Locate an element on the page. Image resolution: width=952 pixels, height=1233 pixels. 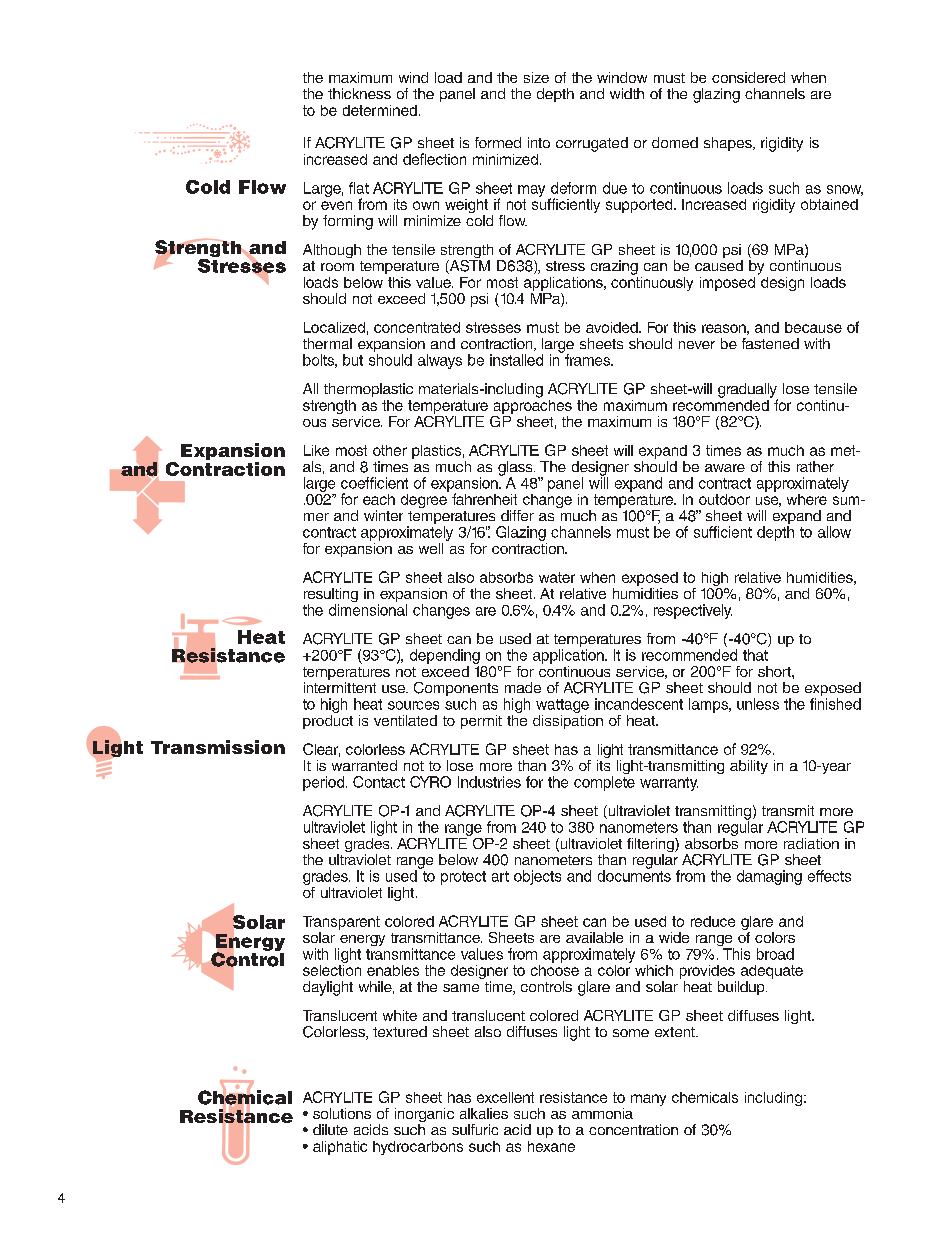
considered is located at coordinates (748, 77).
